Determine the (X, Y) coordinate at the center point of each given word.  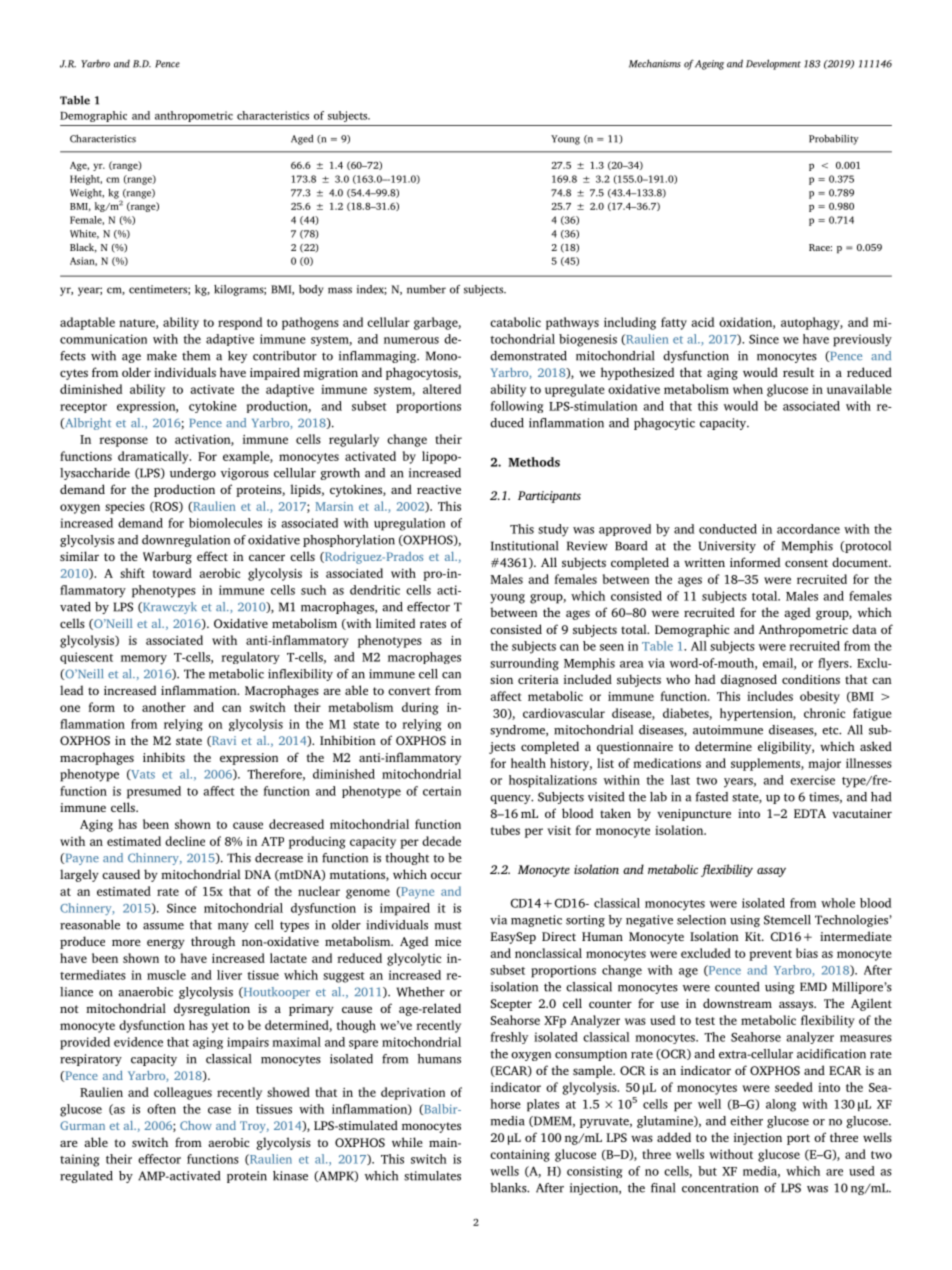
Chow (196, 1125)
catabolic (515, 322)
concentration (720, 1188)
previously (862, 340)
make (162, 356)
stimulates (432, 1176)
